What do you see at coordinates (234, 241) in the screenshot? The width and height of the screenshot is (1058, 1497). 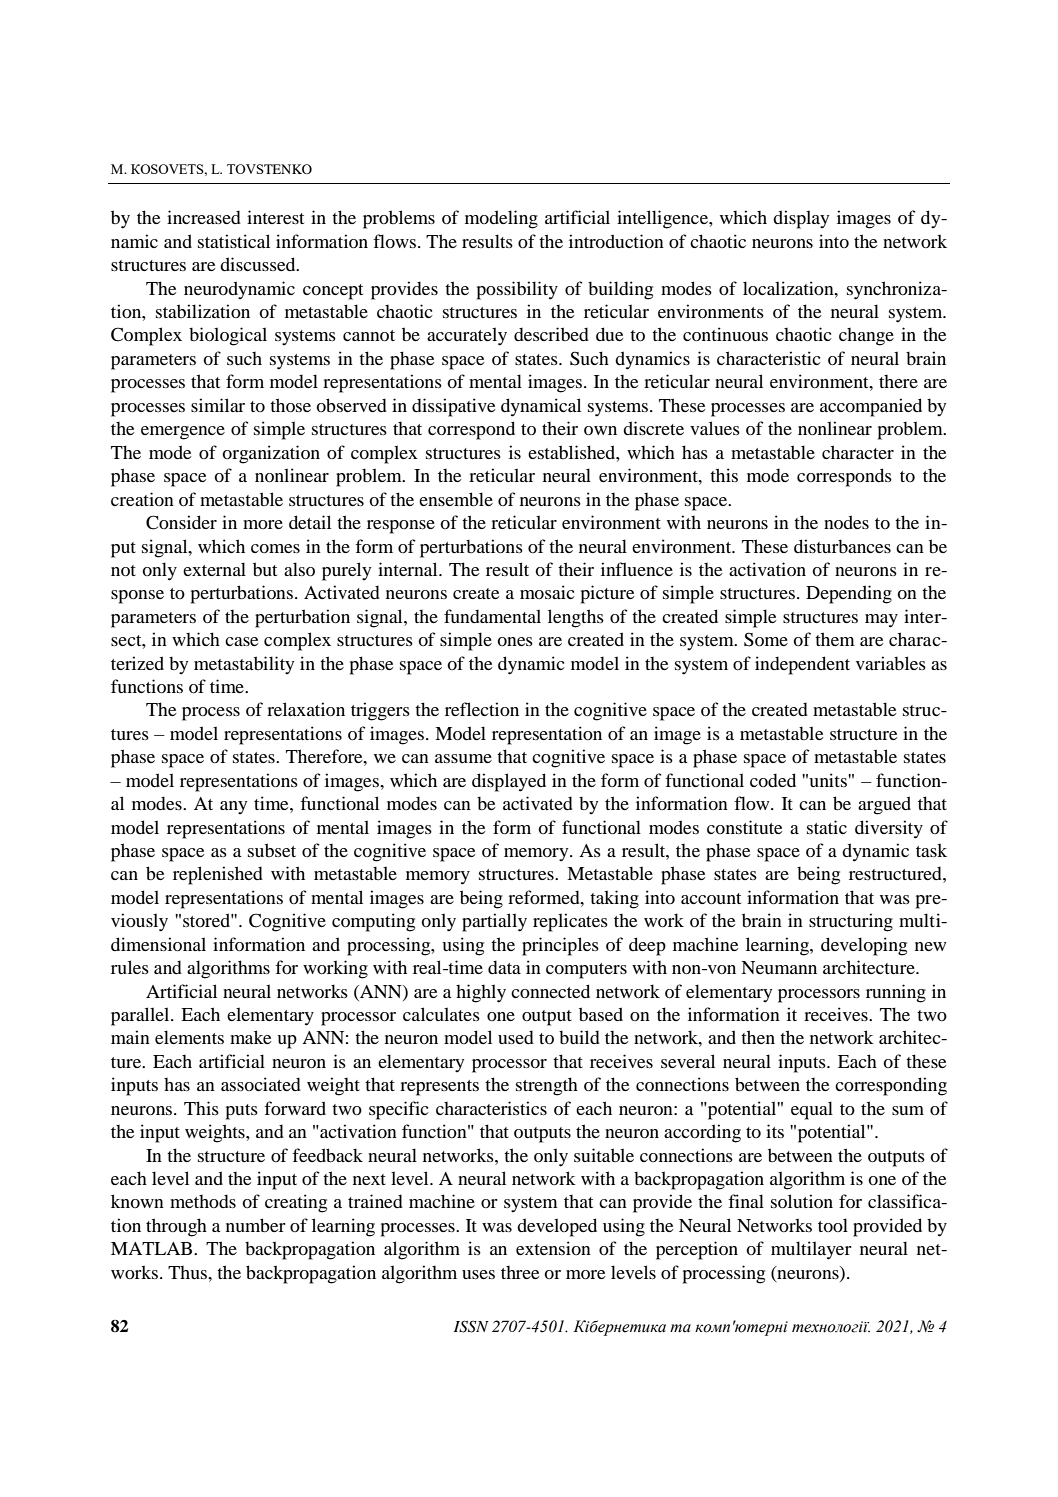 I see `statistical` at bounding box center [234, 241].
